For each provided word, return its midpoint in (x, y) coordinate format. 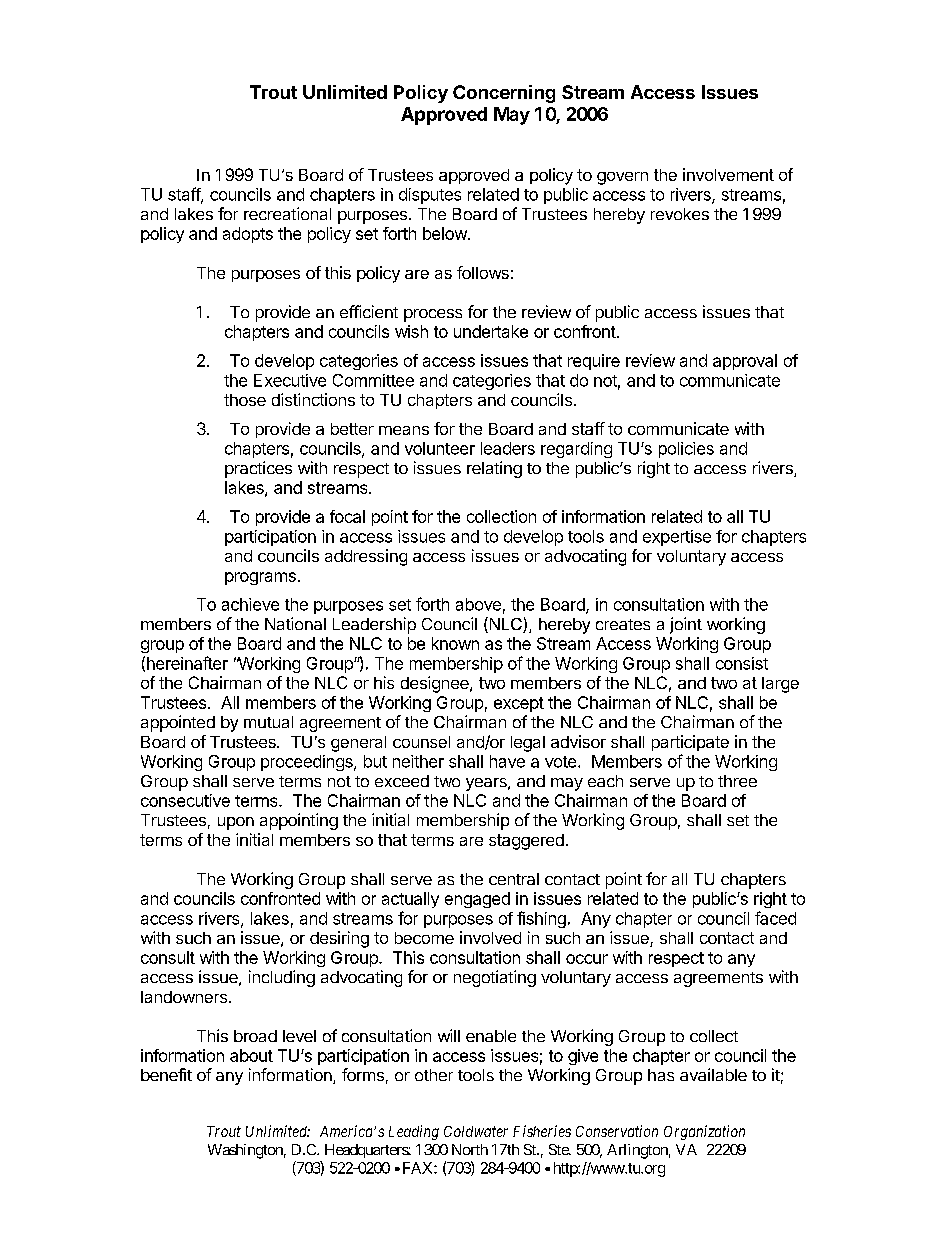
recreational (287, 213)
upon (236, 823)
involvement (728, 174)
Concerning (504, 94)
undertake (491, 331)
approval (745, 362)
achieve (250, 604)
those (245, 400)
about (251, 1055)
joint (686, 625)
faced (775, 918)
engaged (477, 900)
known (455, 643)
